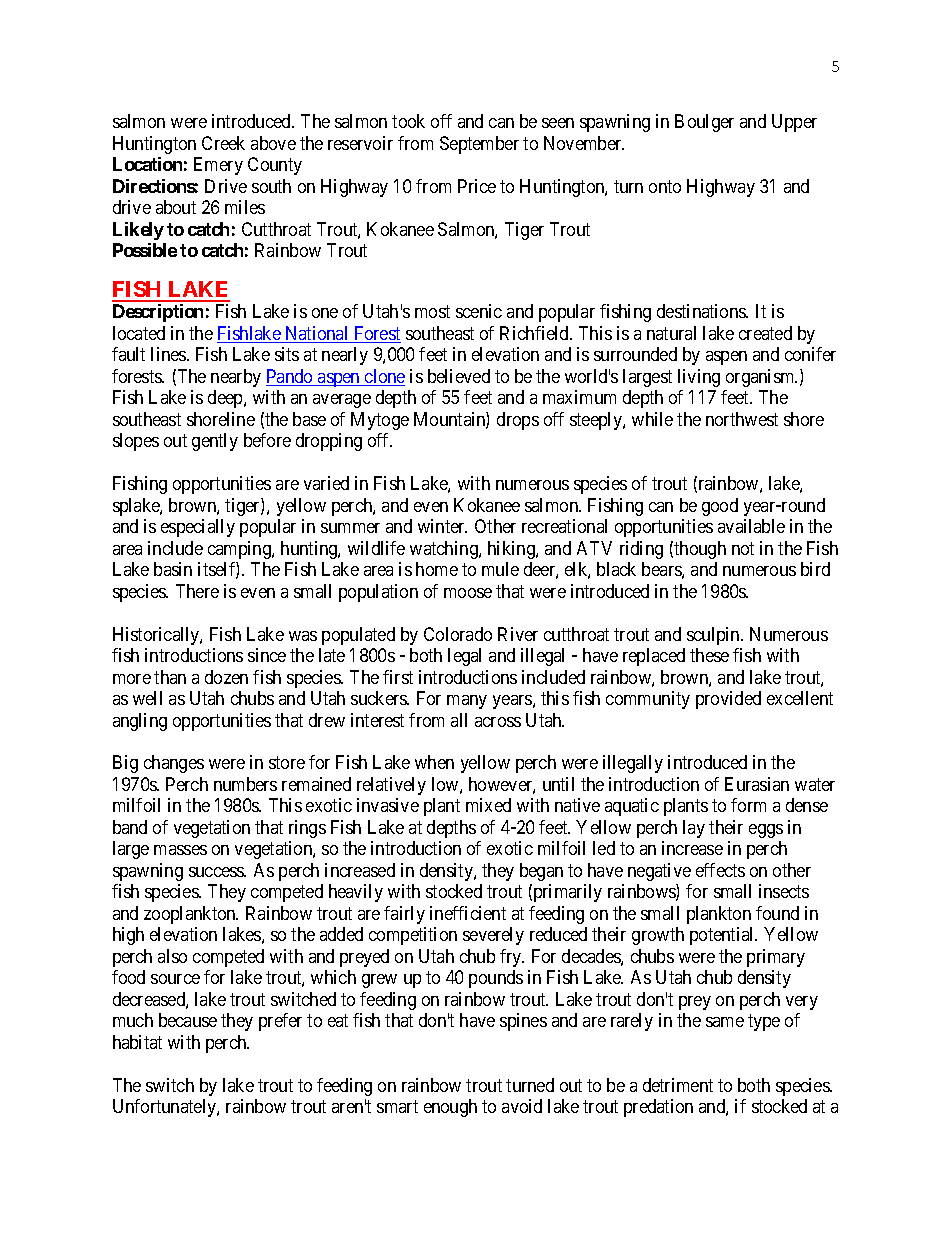 This screenshot has width=952, height=1233. I want to click on enough, so click(450, 1108).
